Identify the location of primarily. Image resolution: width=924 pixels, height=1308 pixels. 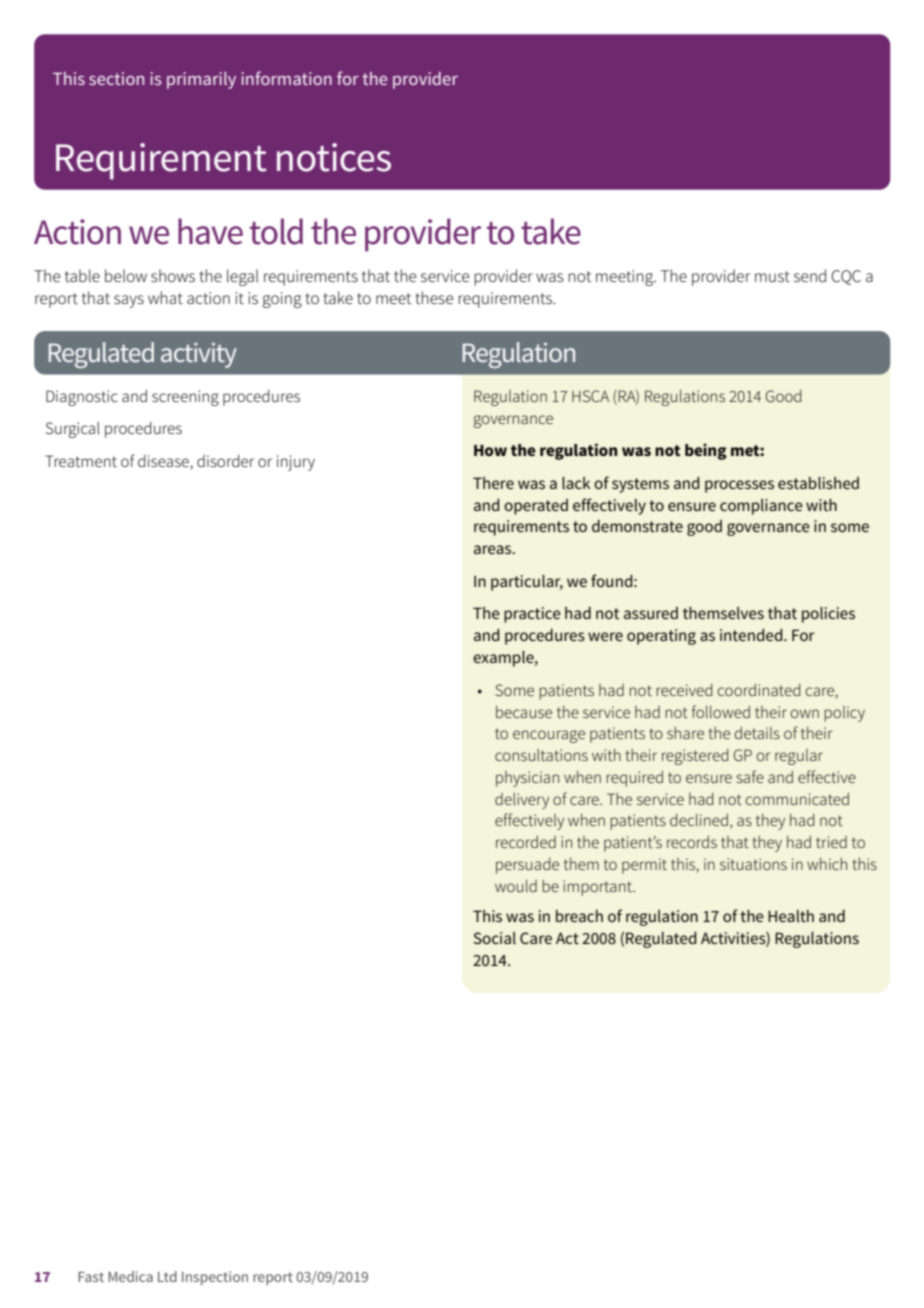
(201, 80).
